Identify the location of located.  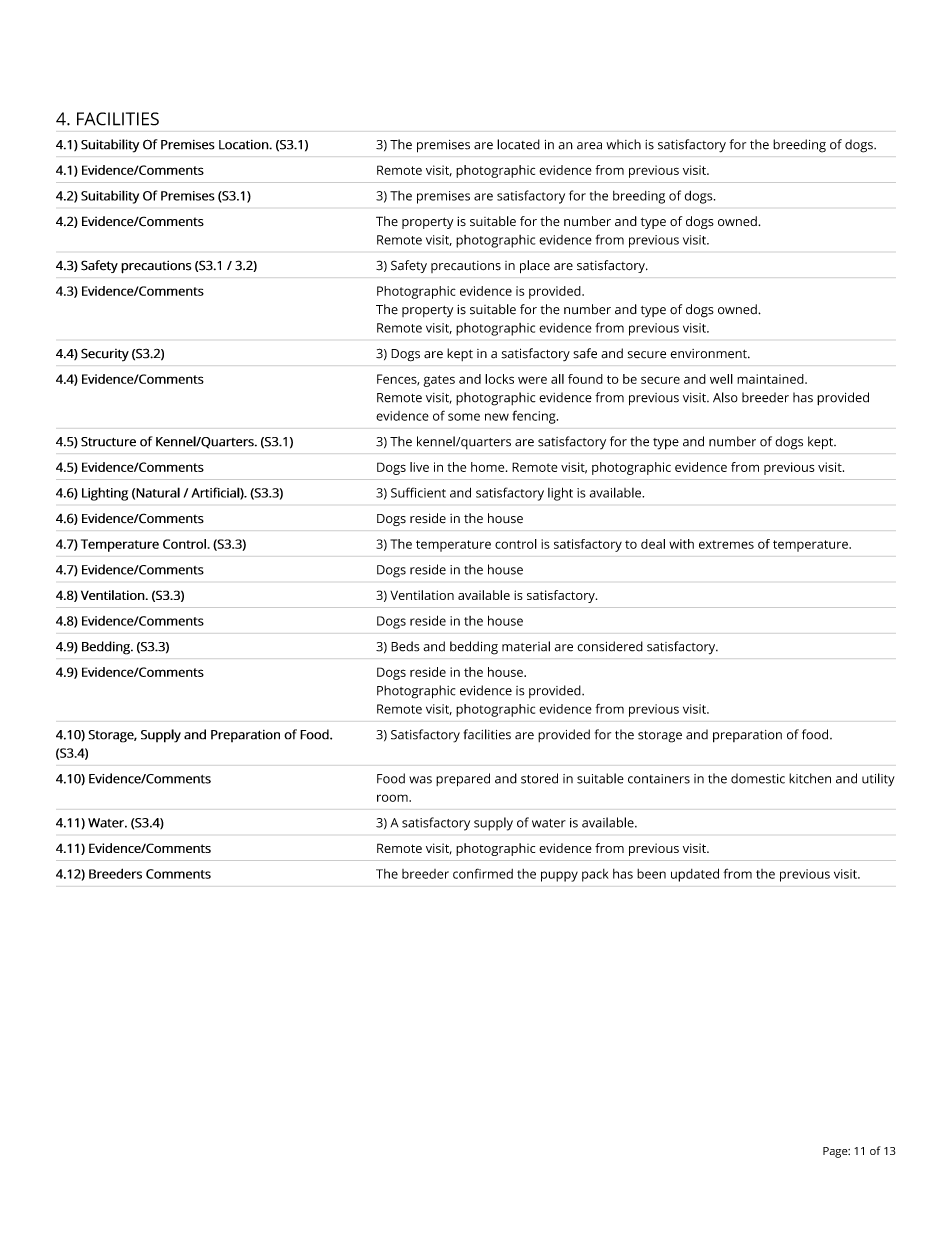
(518, 144).
